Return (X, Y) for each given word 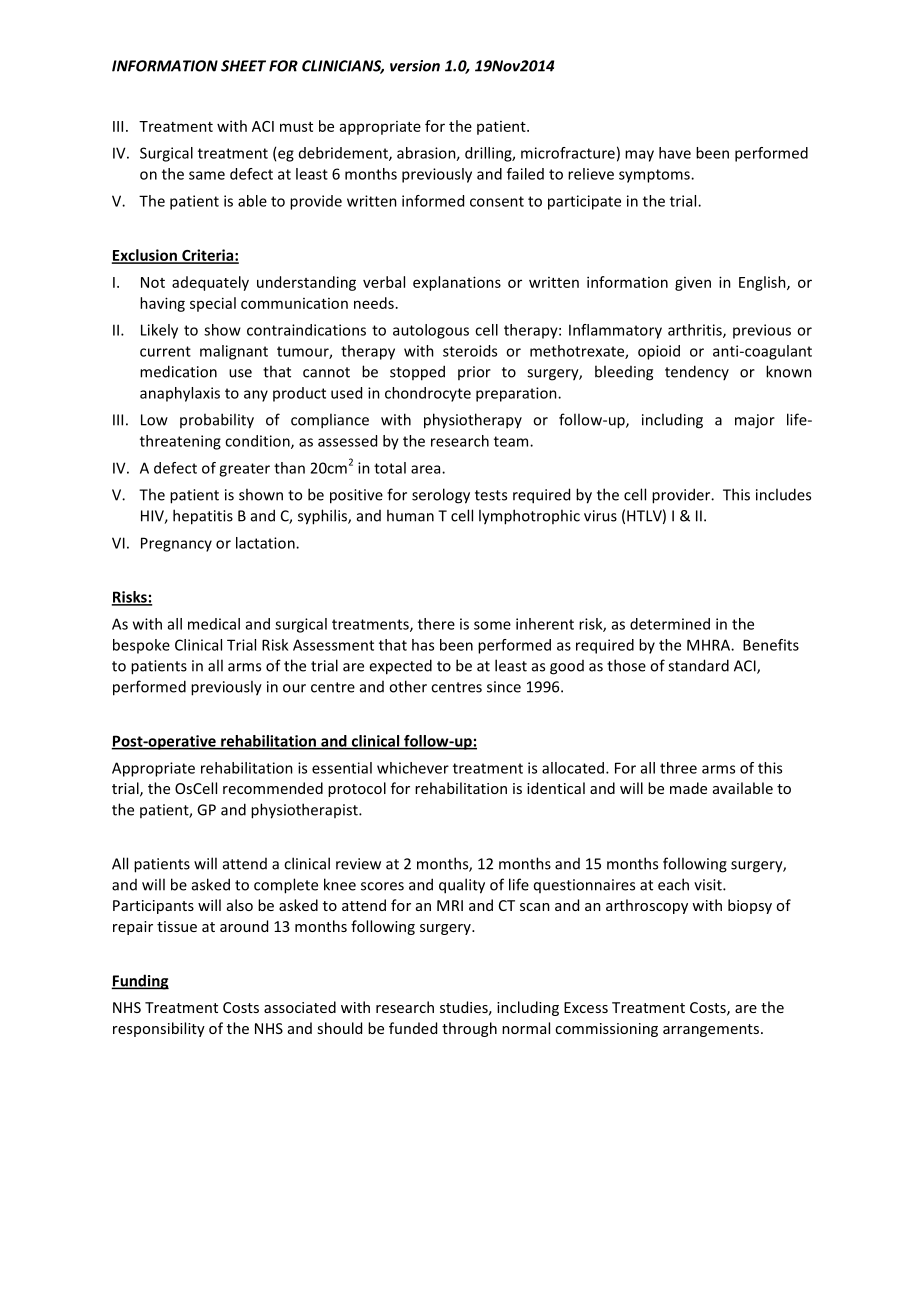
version (415, 66)
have (675, 153)
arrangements (711, 1030)
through (469, 1029)
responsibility (159, 1029)
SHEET (243, 66)
